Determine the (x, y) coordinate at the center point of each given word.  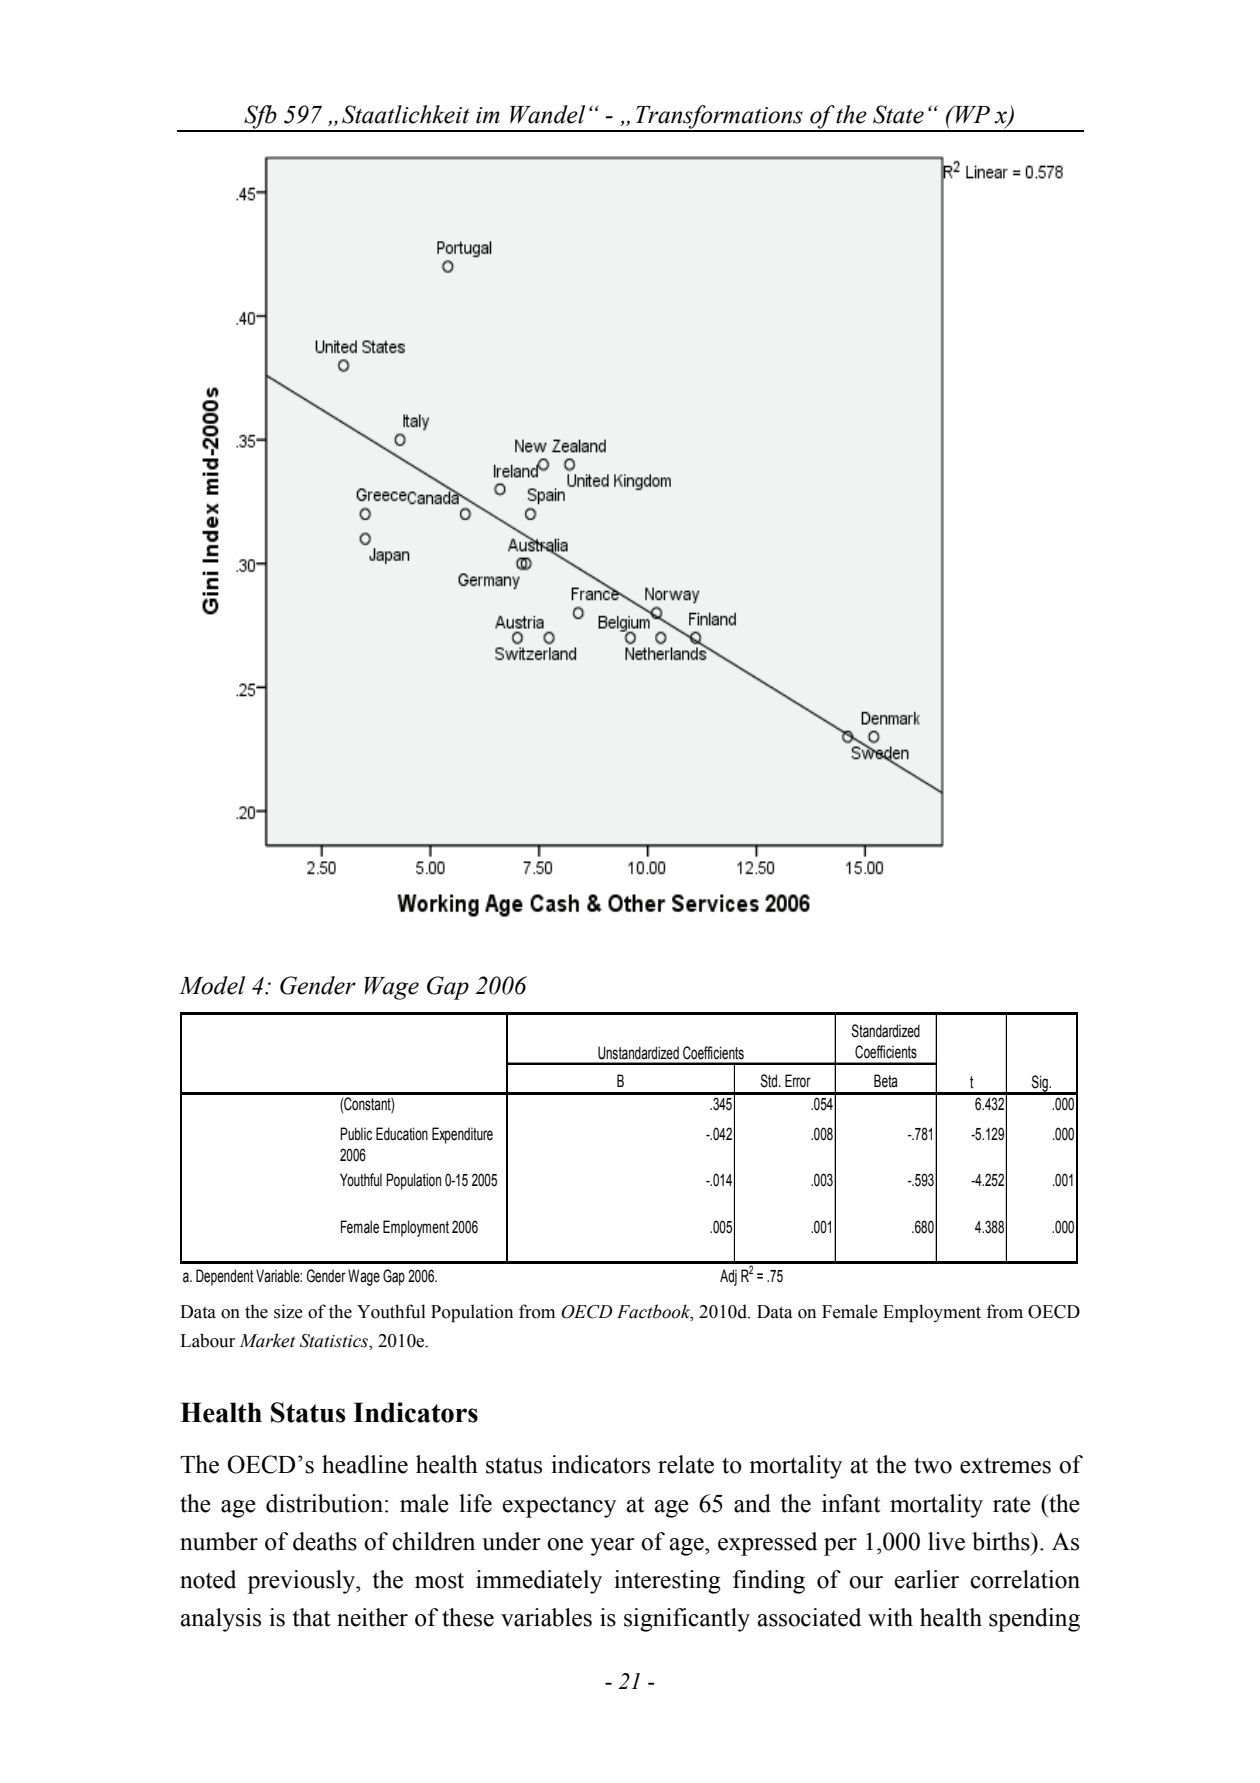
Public (356, 1134)
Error (798, 1081)
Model (212, 985)
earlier (927, 1579)
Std (770, 1081)
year (612, 1547)
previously (302, 1582)
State (898, 114)
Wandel (547, 114)
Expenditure (462, 1135)
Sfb (260, 118)
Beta (886, 1081)
